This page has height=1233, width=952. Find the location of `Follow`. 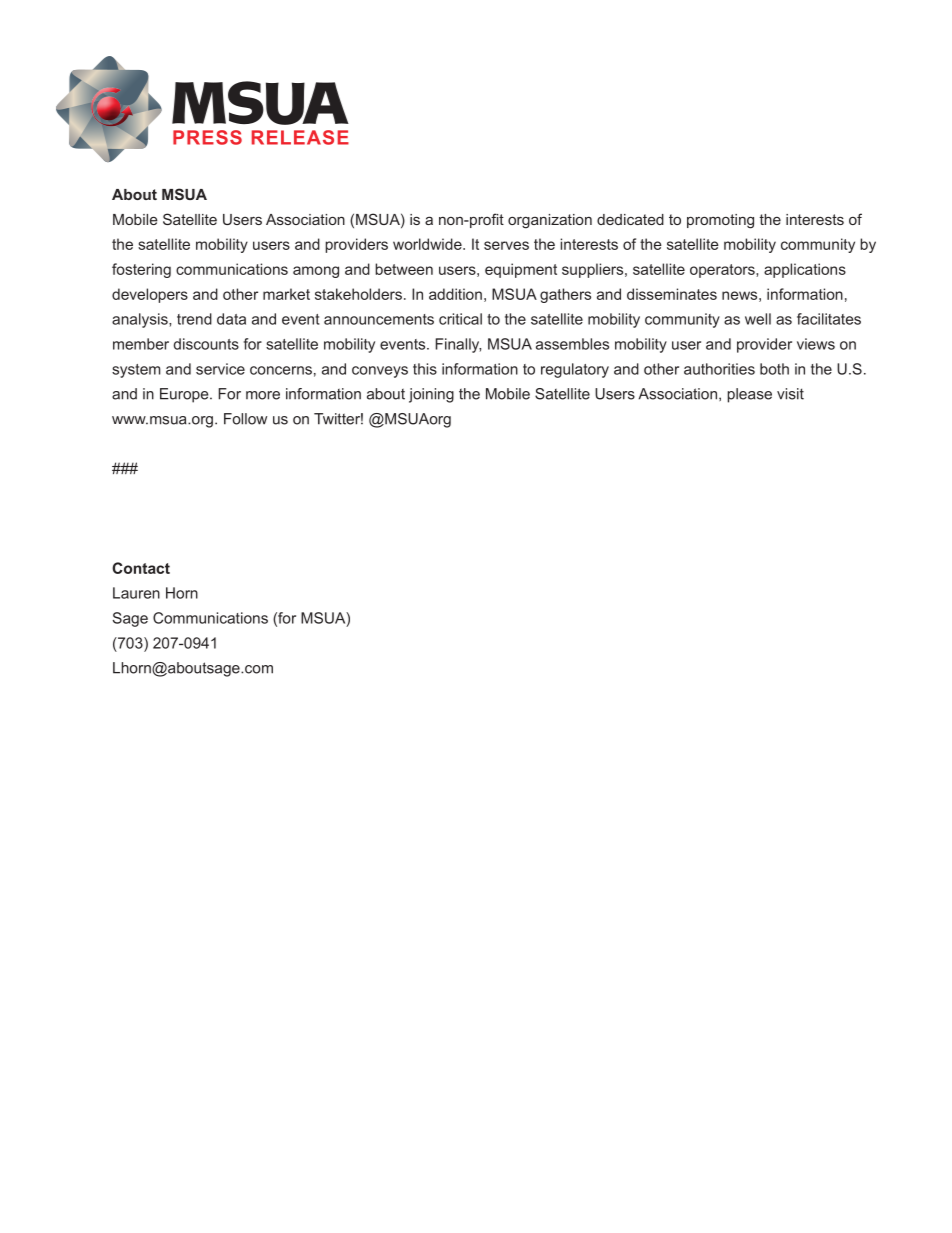

Follow is located at coordinates (245, 419).
